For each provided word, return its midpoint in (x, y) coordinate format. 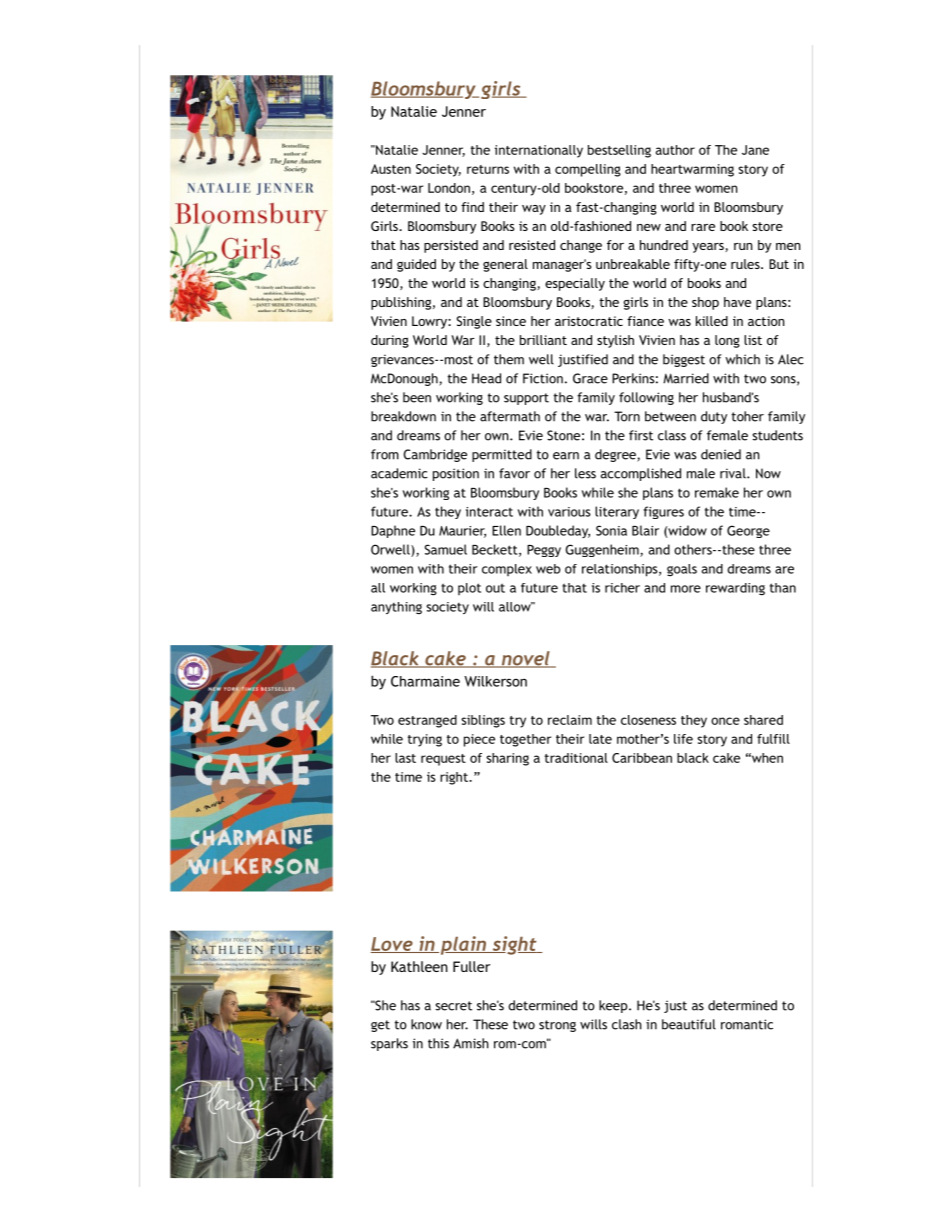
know (426, 1024)
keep (613, 1006)
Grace (590, 378)
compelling (588, 170)
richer (622, 588)
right (455, 778)
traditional (576, 758)
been (417, 397)
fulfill (773, 739)
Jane (755, 150)
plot (469, 589)
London (449, 188)
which (742, 359)
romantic (747, 1024)
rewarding (735, 589)
